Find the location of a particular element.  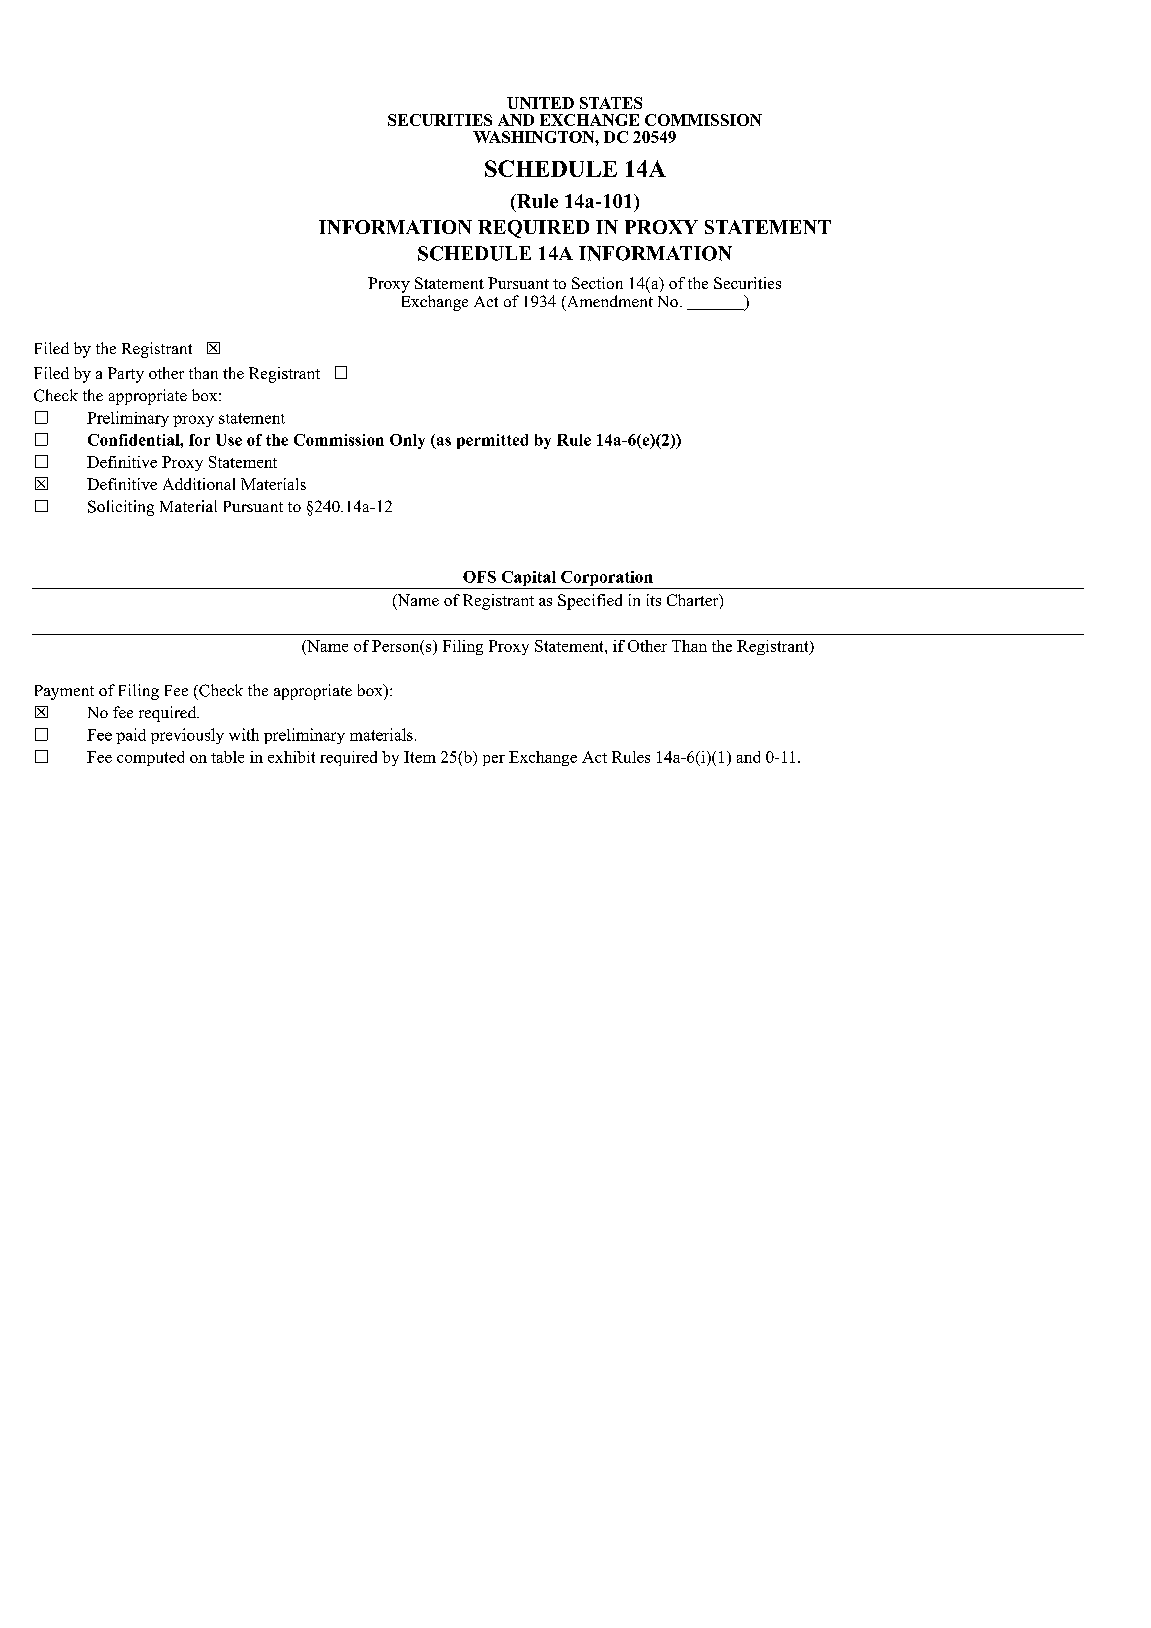

Corporation is located at coordinates (607, 580).
